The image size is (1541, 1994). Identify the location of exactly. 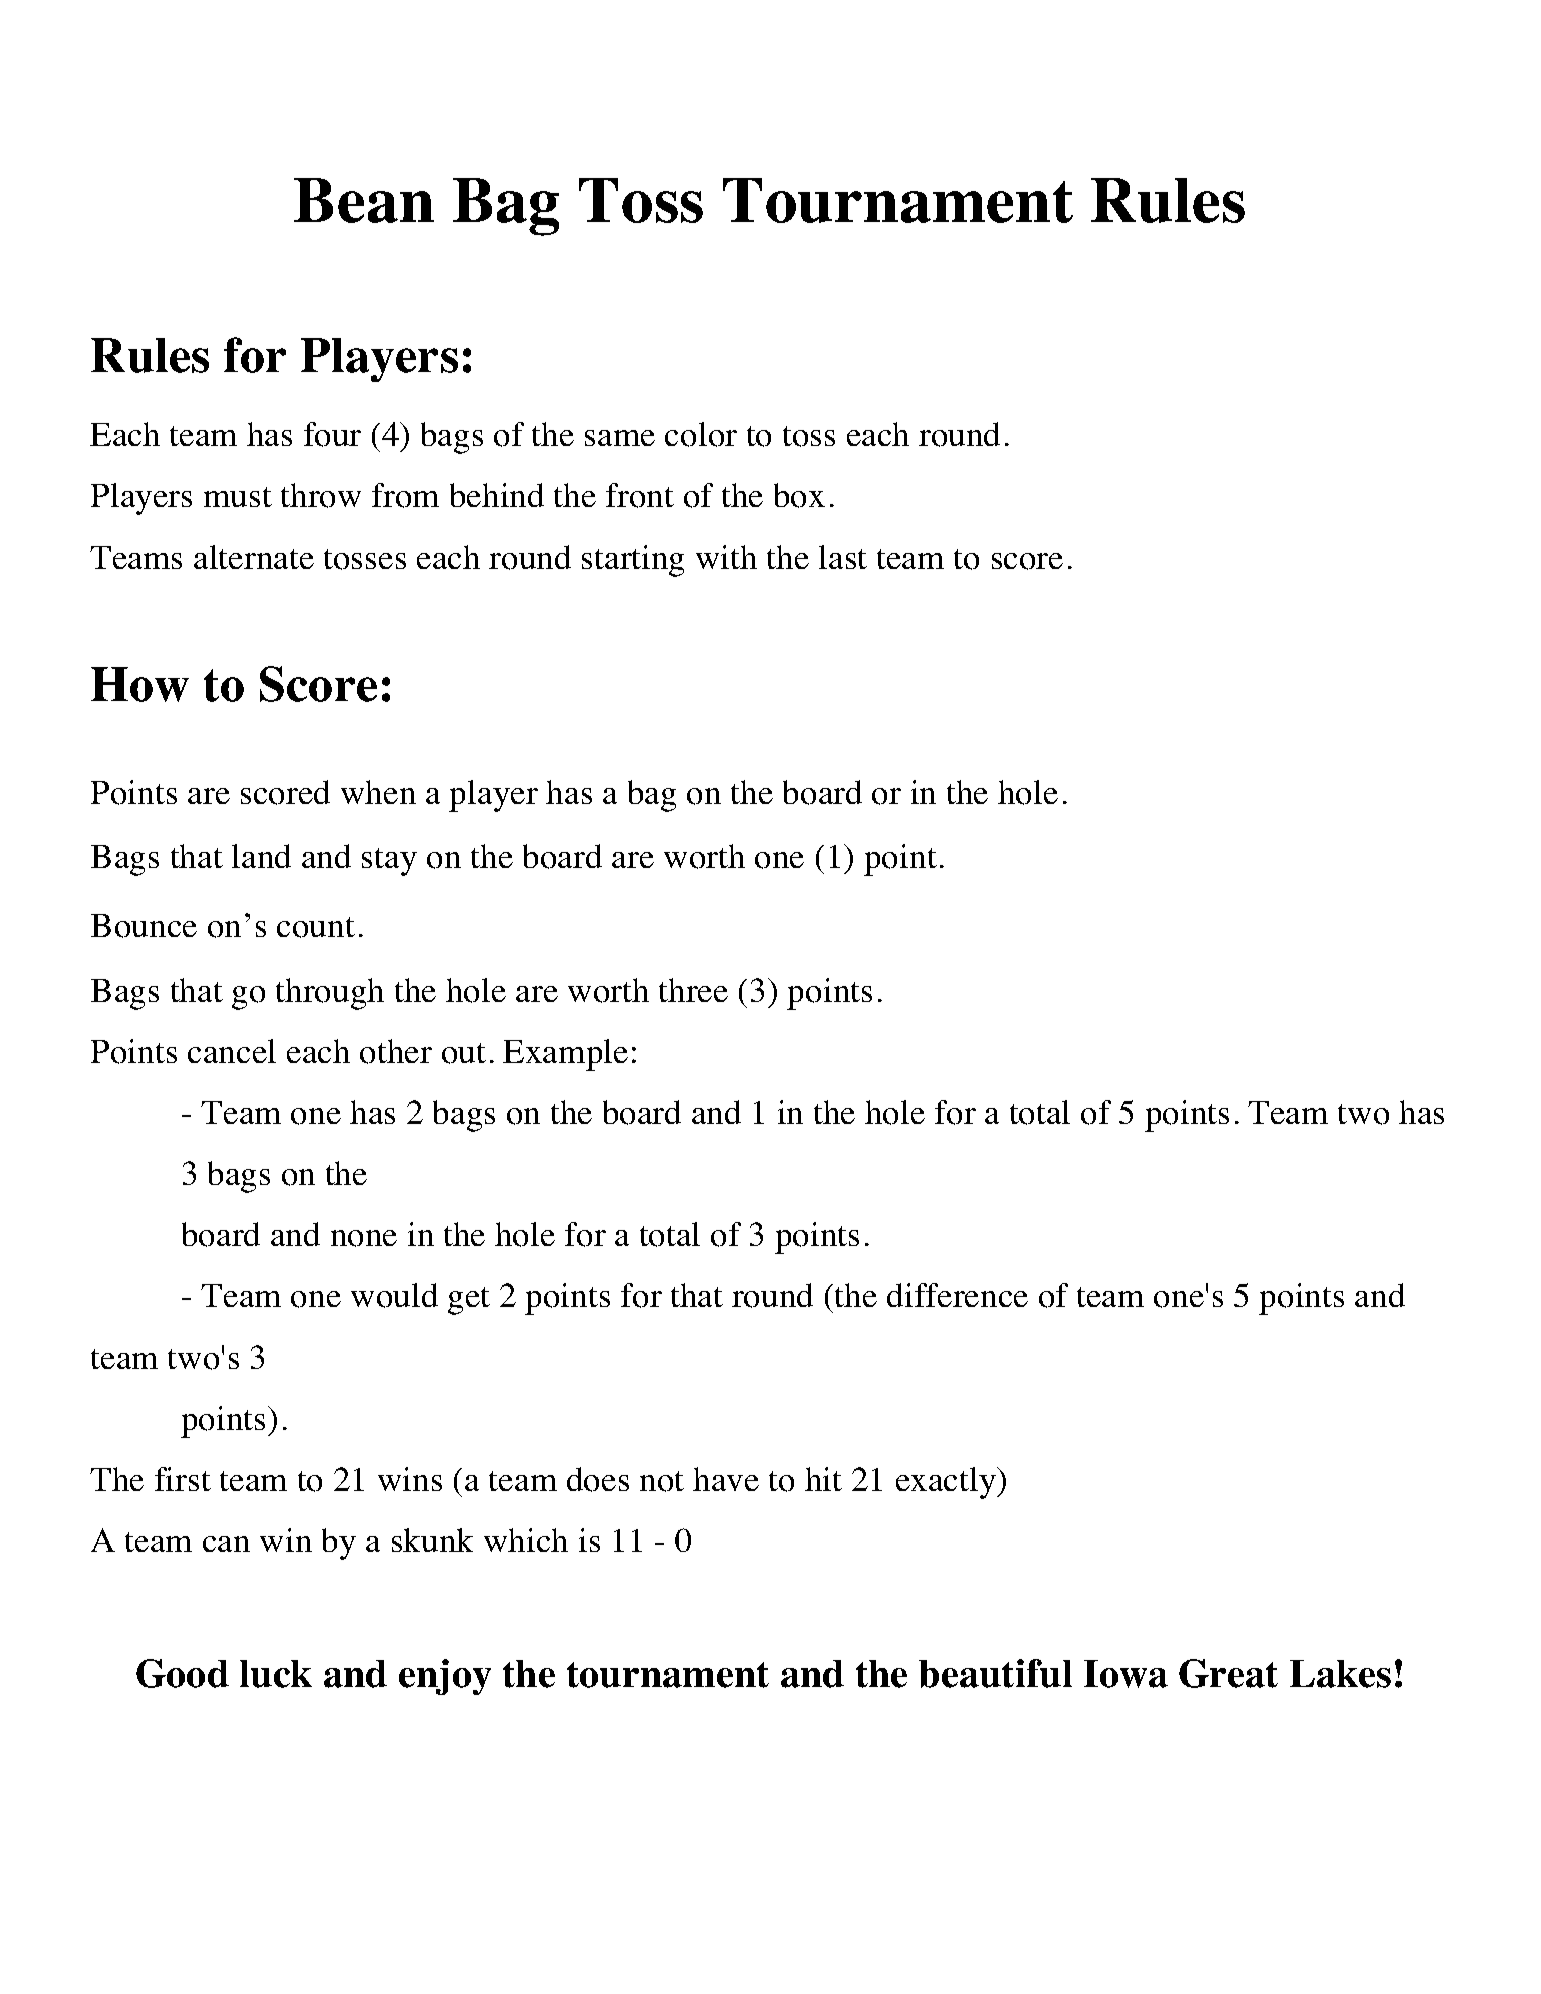
(947, 1483).
